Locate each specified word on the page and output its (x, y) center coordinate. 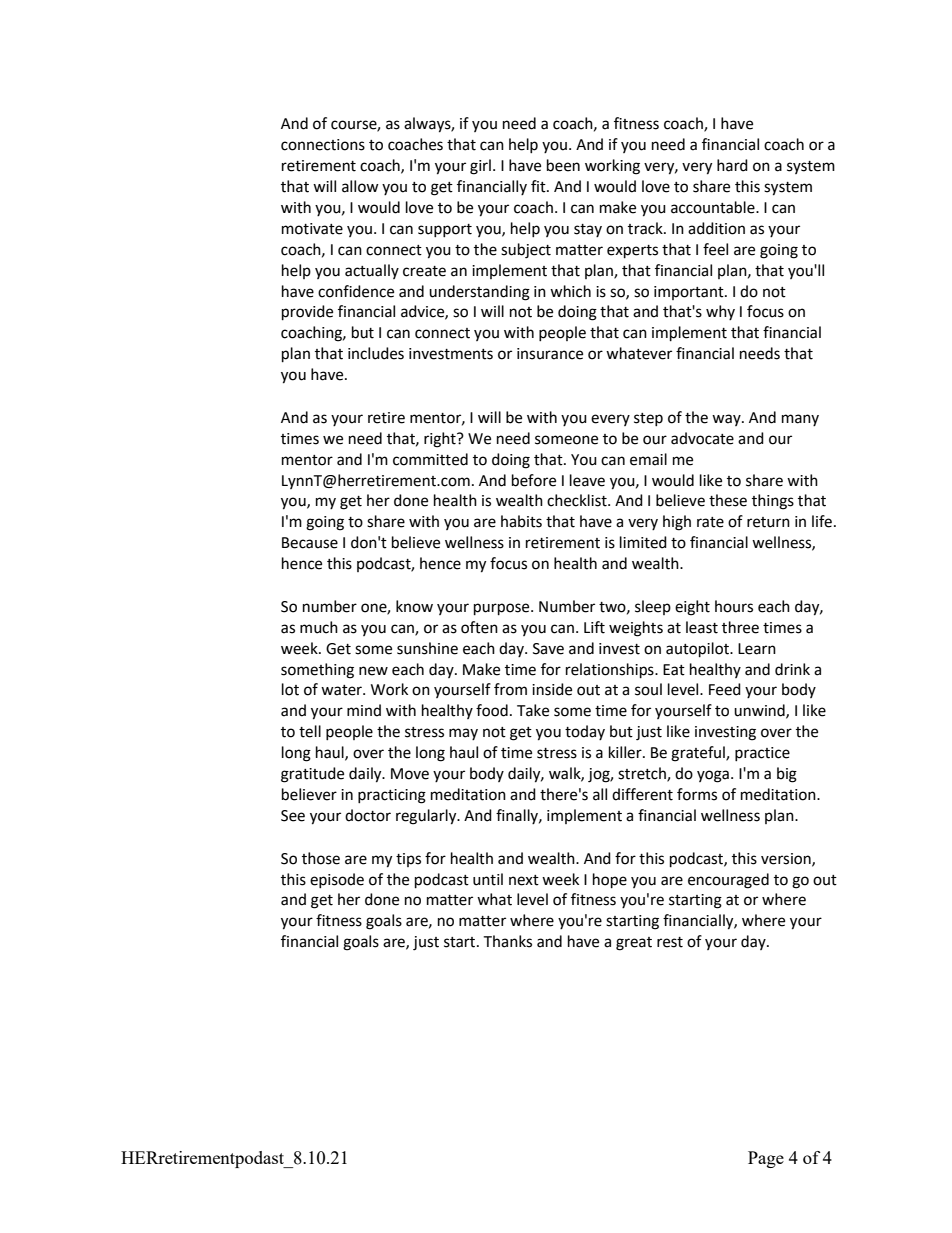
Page (766, 1159)
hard (732, 165)
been (563, 165)
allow (360, 186)
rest (670, 942)
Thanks (507, 941)
